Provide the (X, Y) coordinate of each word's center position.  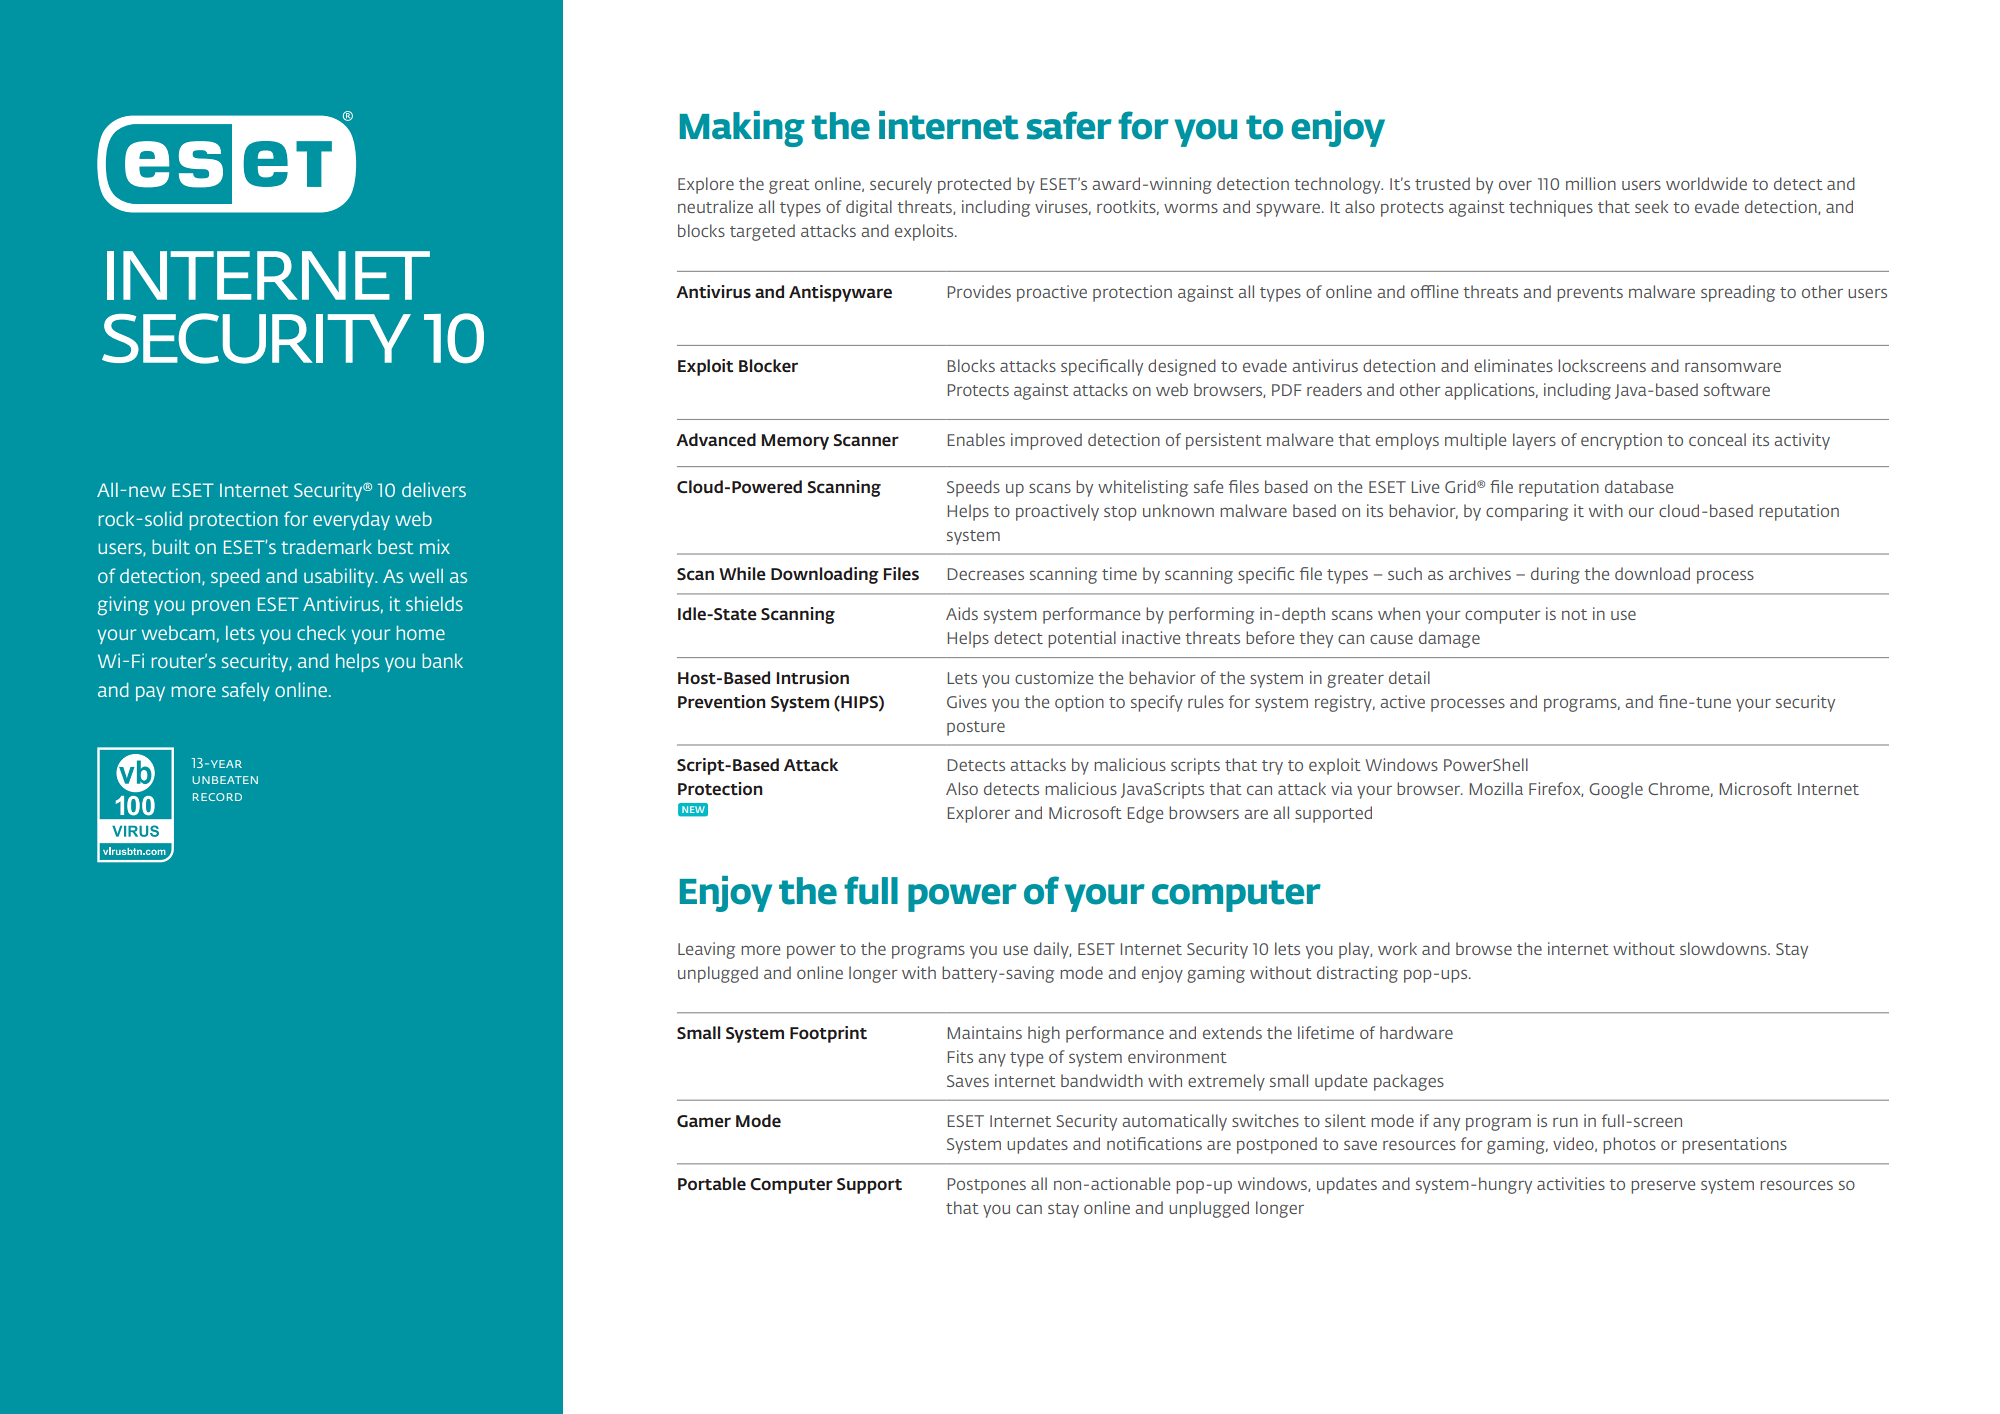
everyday (351, 521)
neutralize (715, 206)
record (217, 797)
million (1591, 183)
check (321, 633)
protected (974, 185)
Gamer (704, 1121)
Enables (976, 439)
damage (1449, 639)
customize (1054, 677)
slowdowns (1724, 948)
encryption (1621, 441)
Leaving (706, 950)
